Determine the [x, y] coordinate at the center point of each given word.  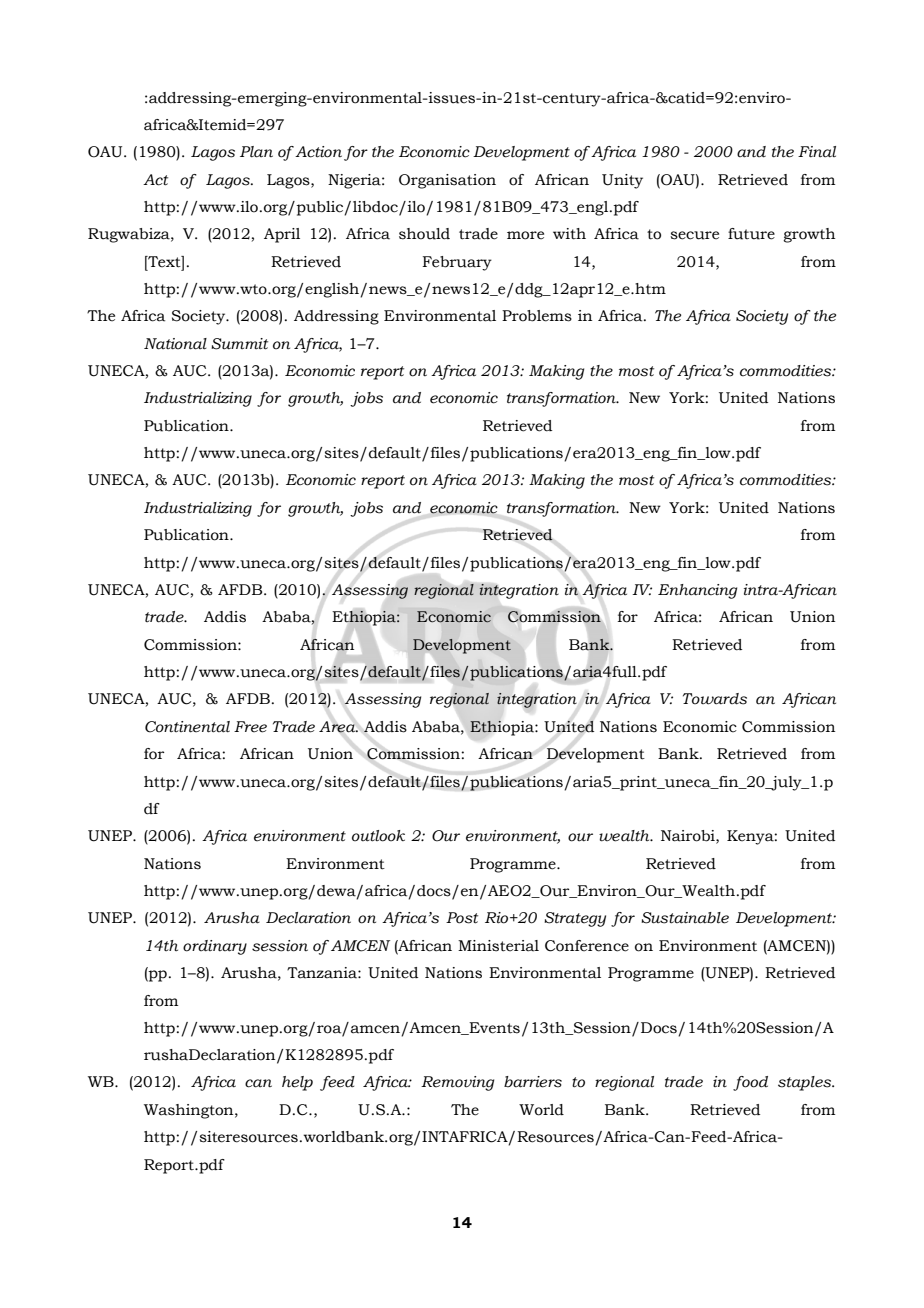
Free [250, 727]
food [750, 1083]
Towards [715, 699]
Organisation [447, 181]
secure [694, 235]
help [297, 1083]
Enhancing [697, 591]
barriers [533, 1082]
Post [462, 918]
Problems [537, 316]
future [751, 234]
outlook [378, 836]
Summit [239, 344]
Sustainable [685, 918]
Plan [256, 152]
